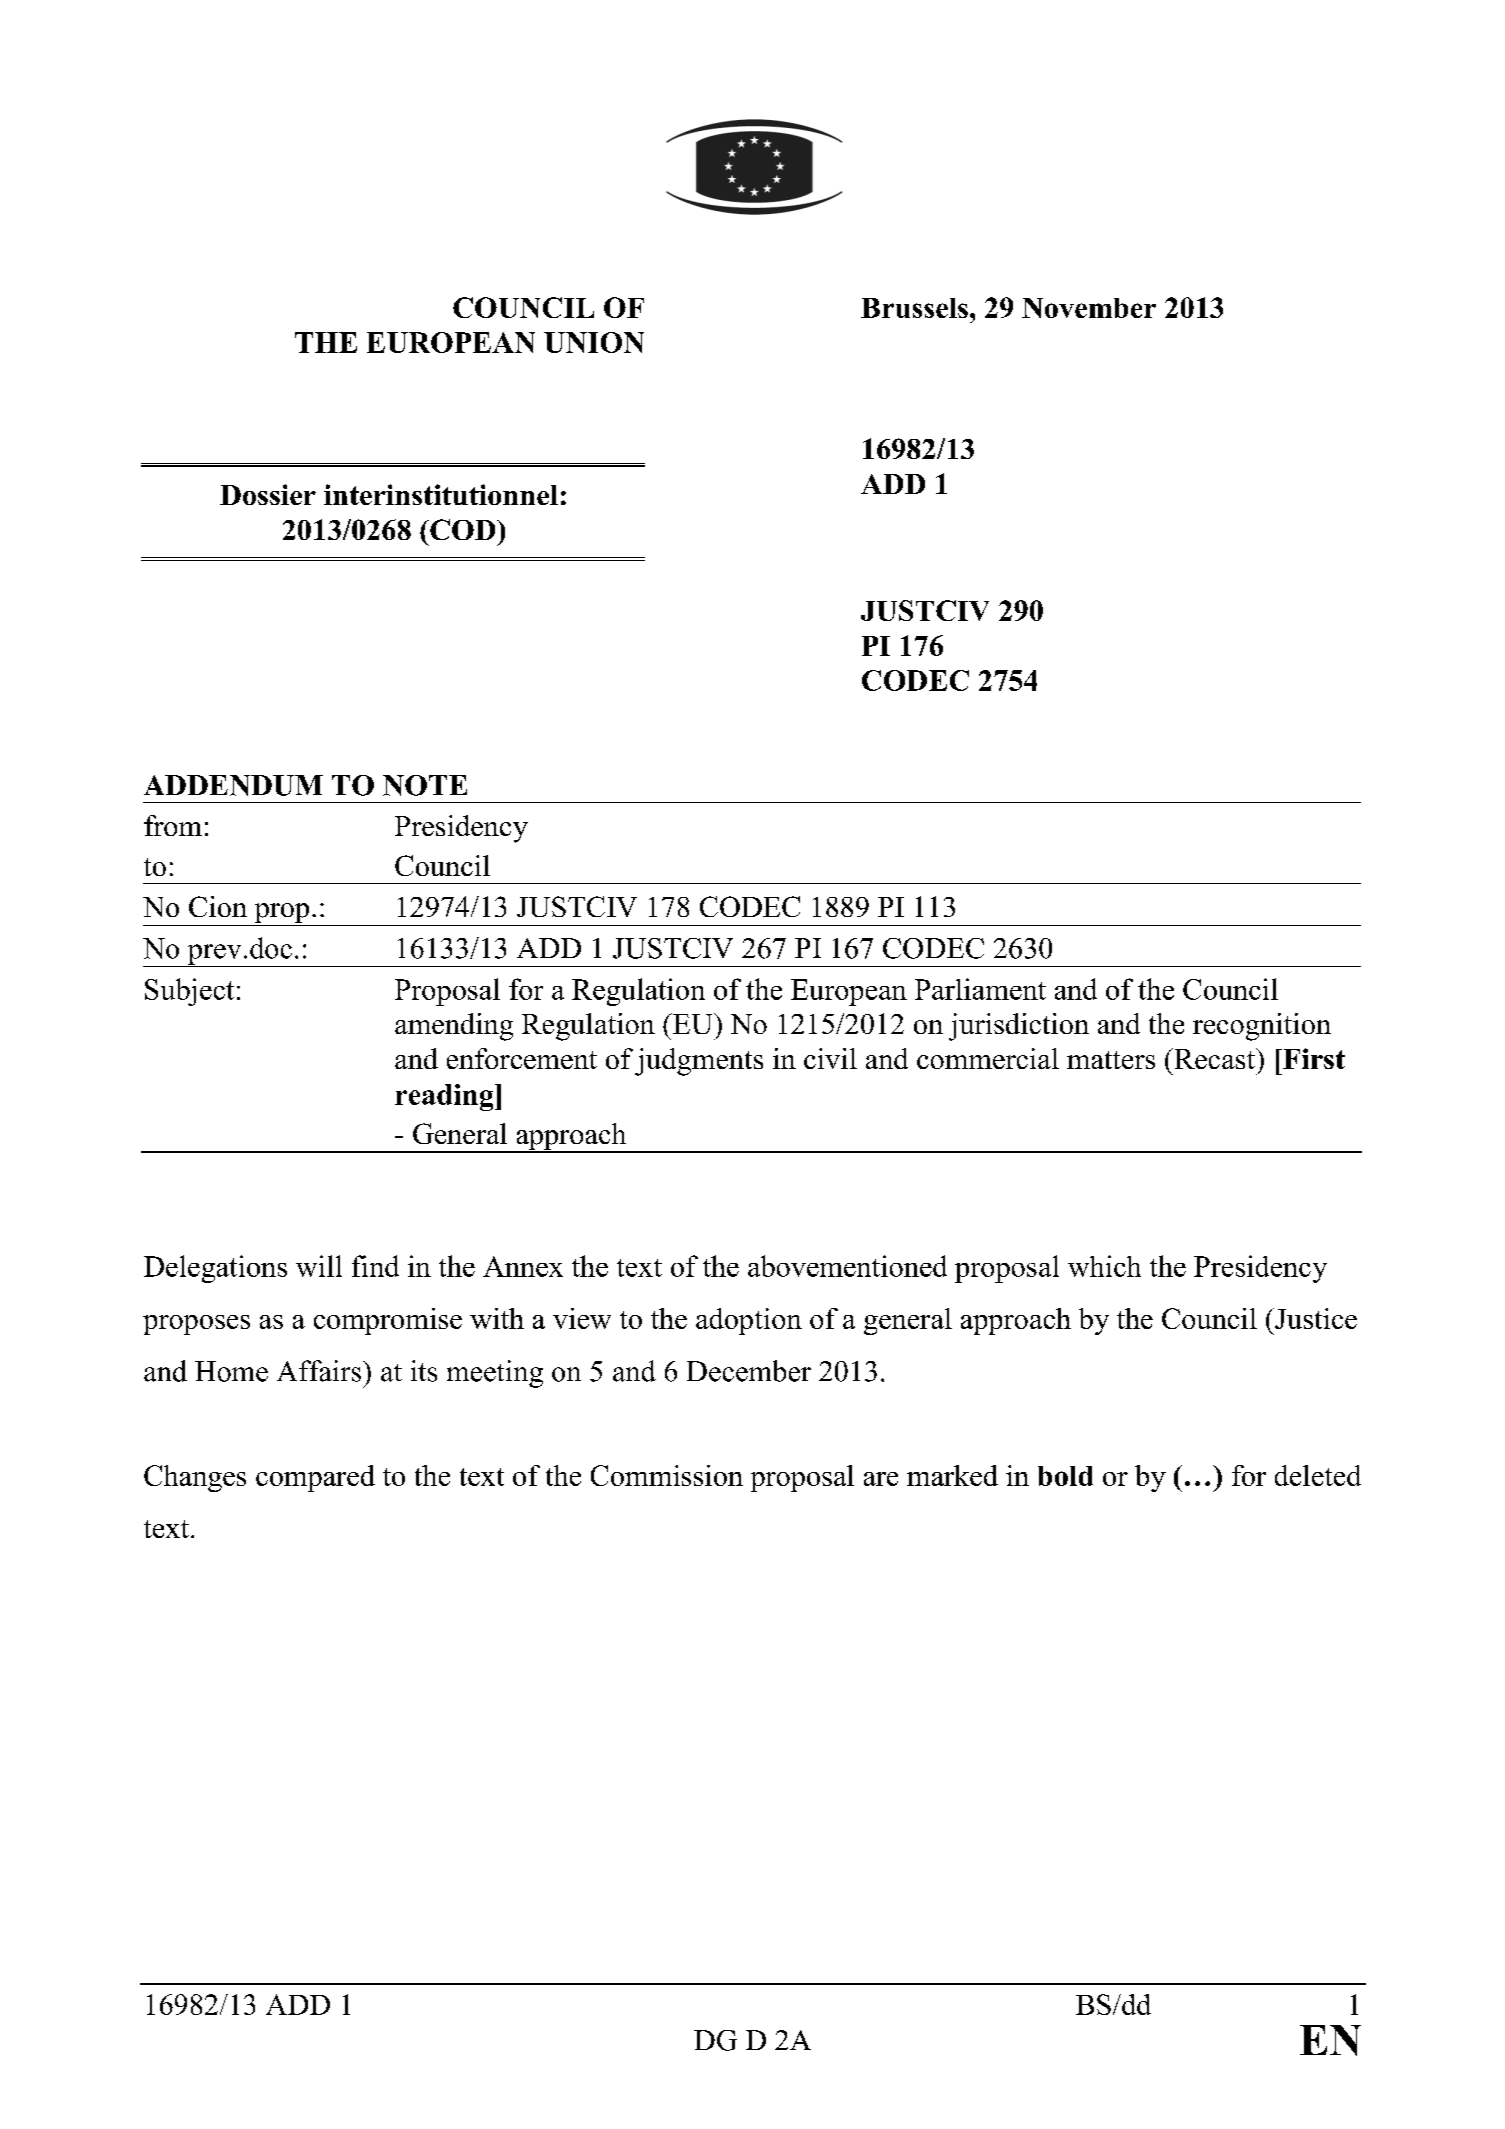 This screenshot has width=1505, height=2129. Describe the element at coordinates (914, 308) in the screenshot. I see `Brussels` at that location.
